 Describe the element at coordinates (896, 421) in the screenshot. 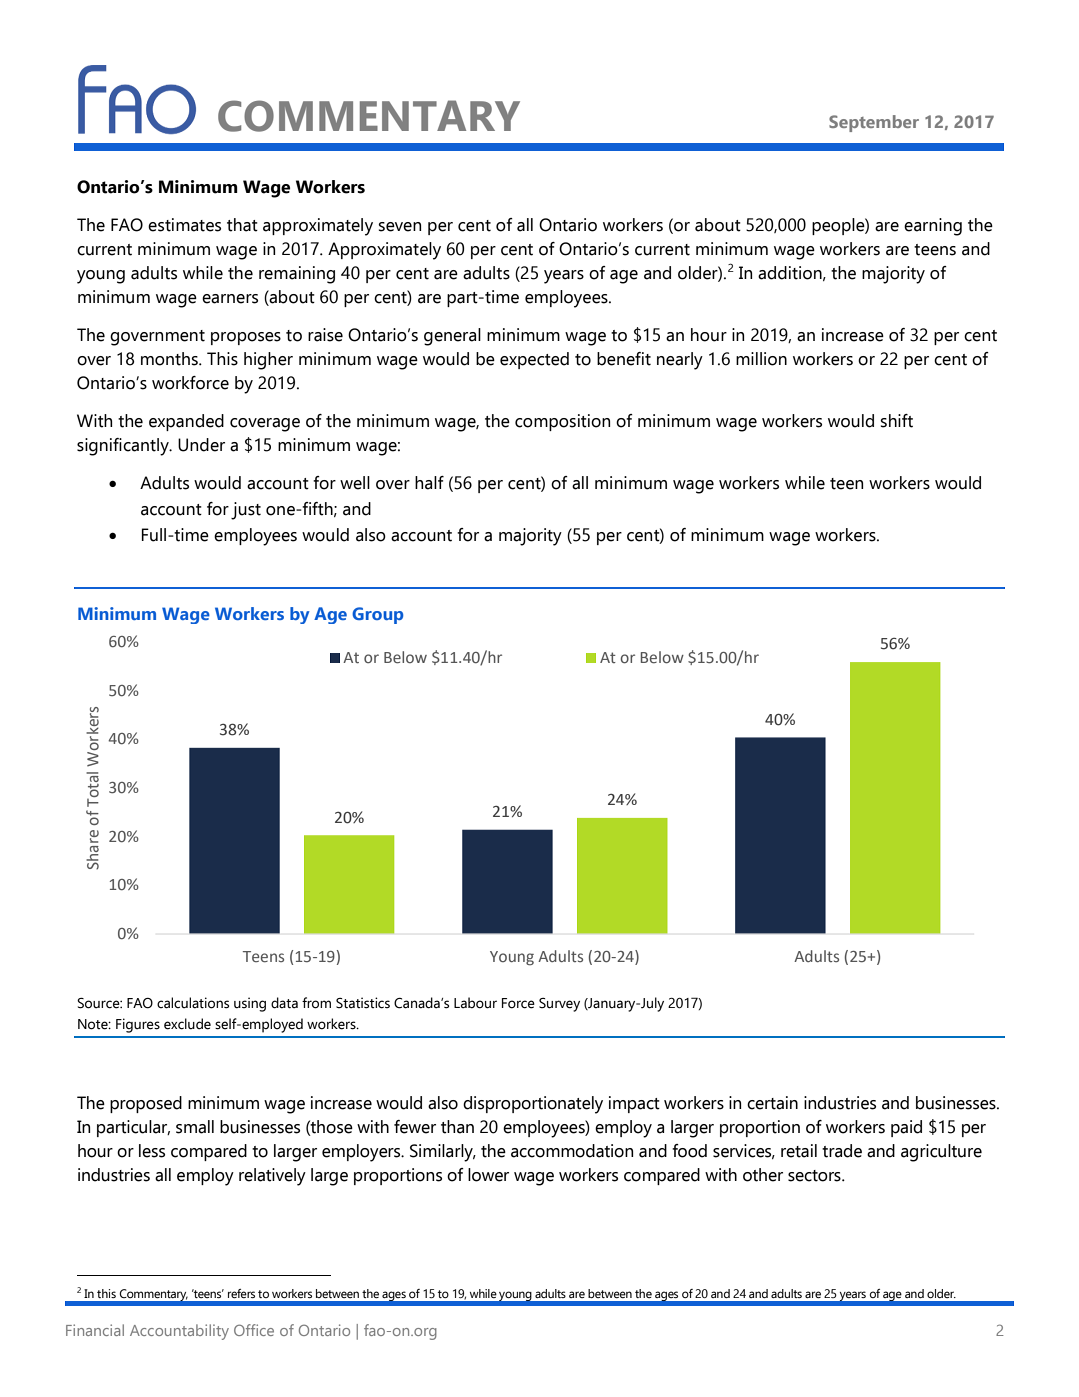

I see `shift` at that location.
